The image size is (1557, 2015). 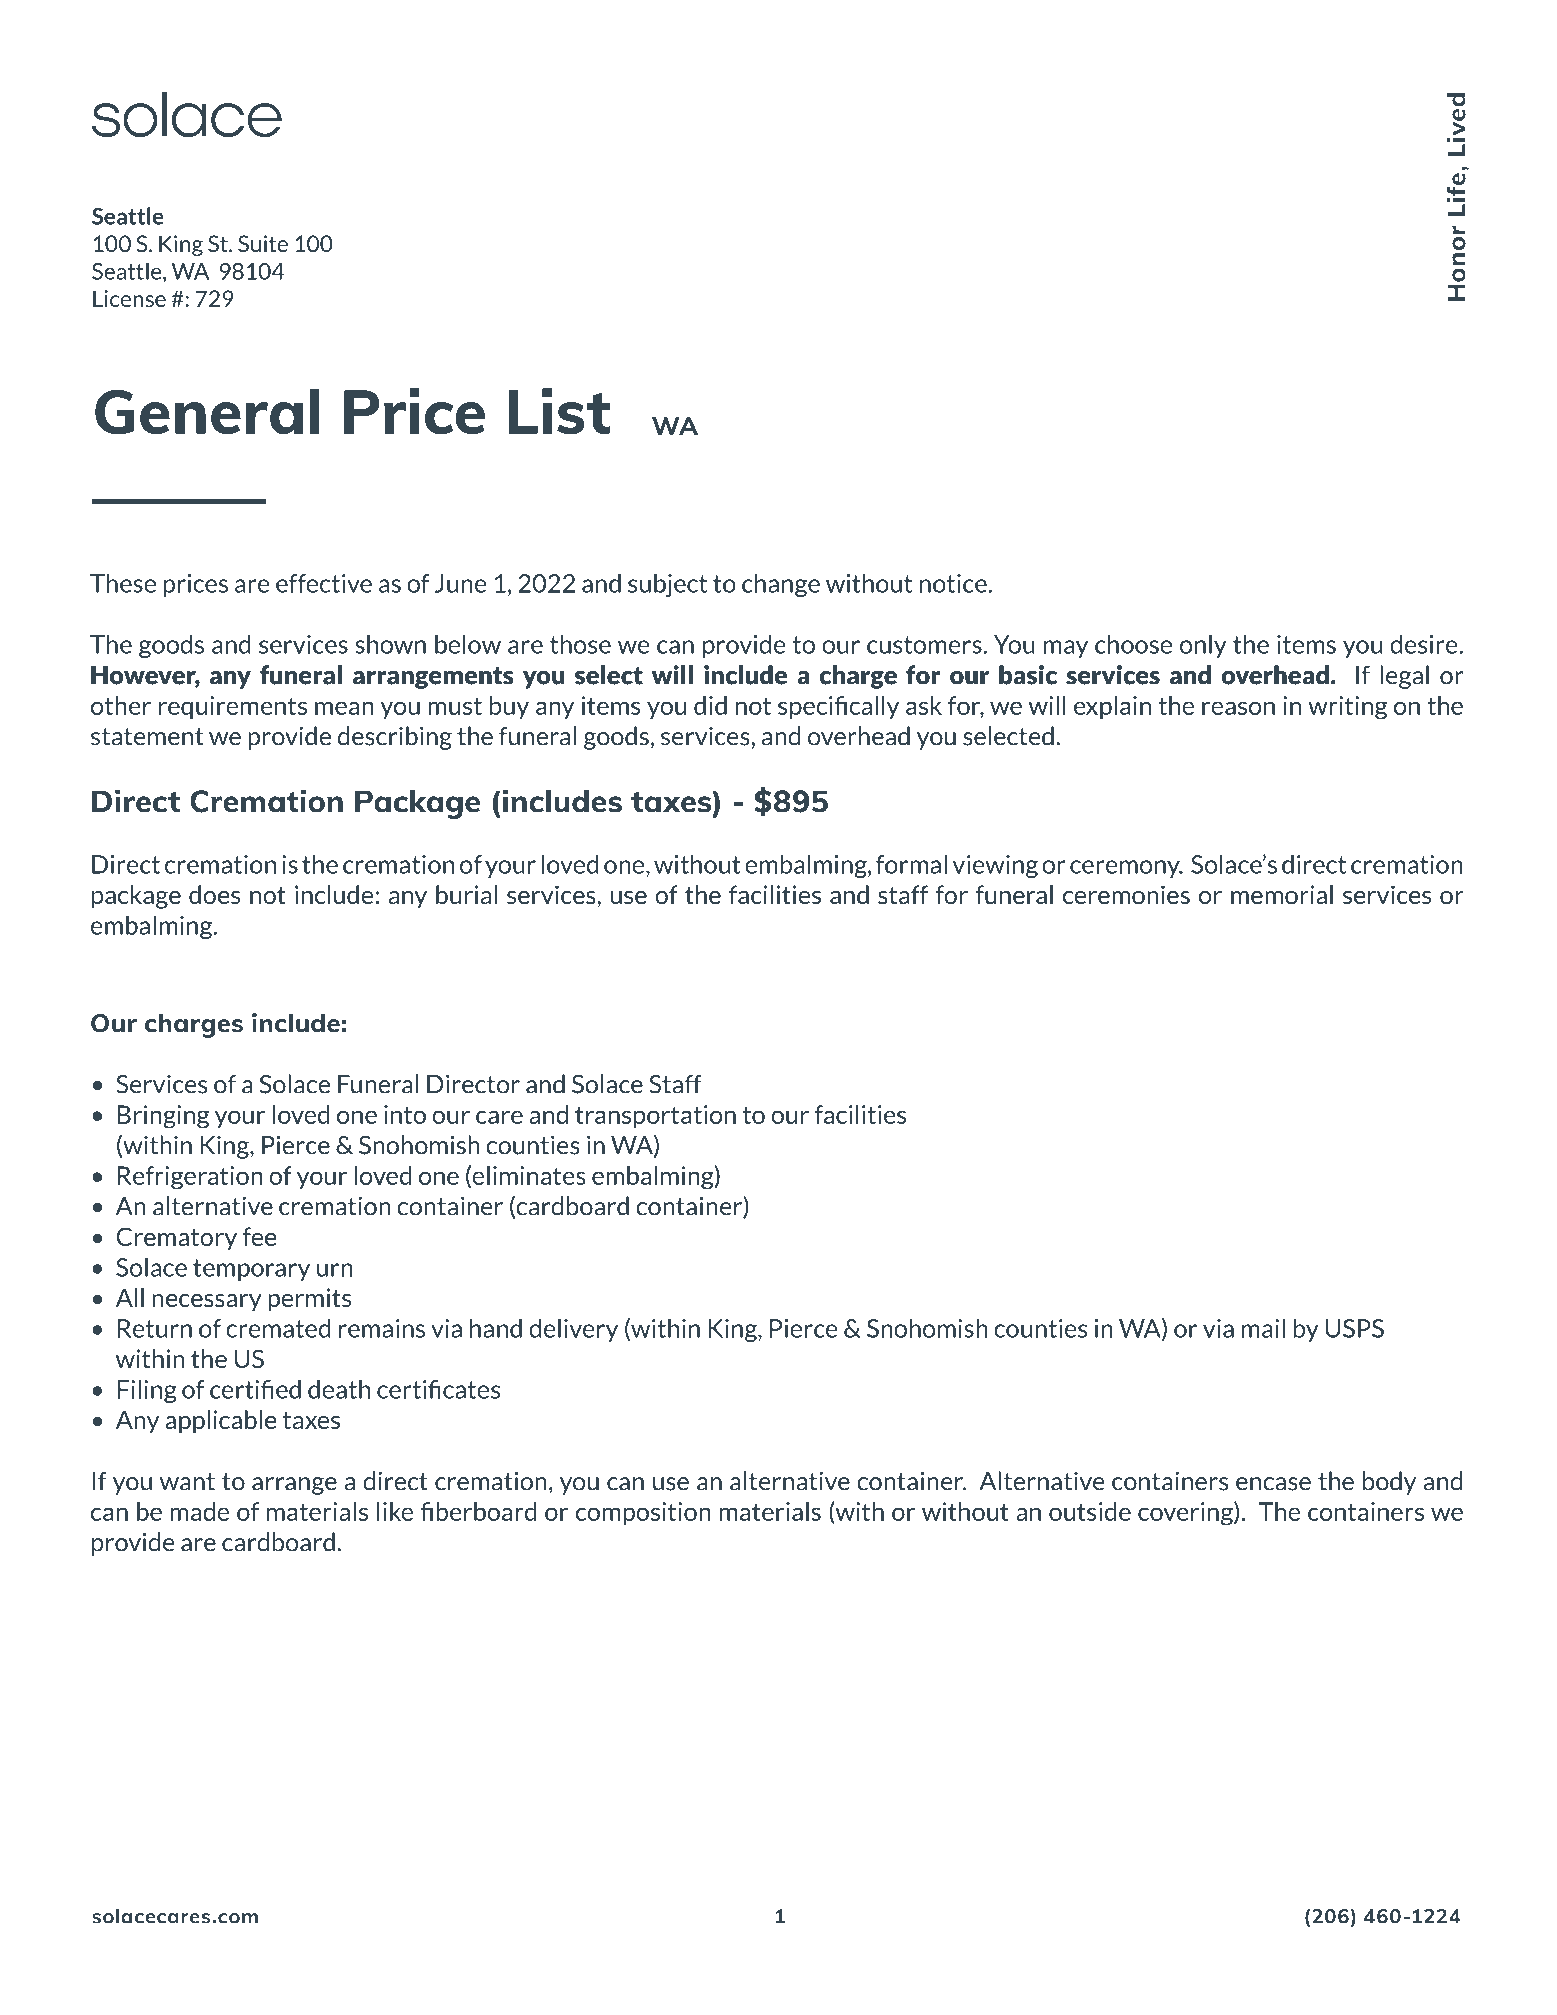 I want to click on notice, so click(x=954, y=583).
